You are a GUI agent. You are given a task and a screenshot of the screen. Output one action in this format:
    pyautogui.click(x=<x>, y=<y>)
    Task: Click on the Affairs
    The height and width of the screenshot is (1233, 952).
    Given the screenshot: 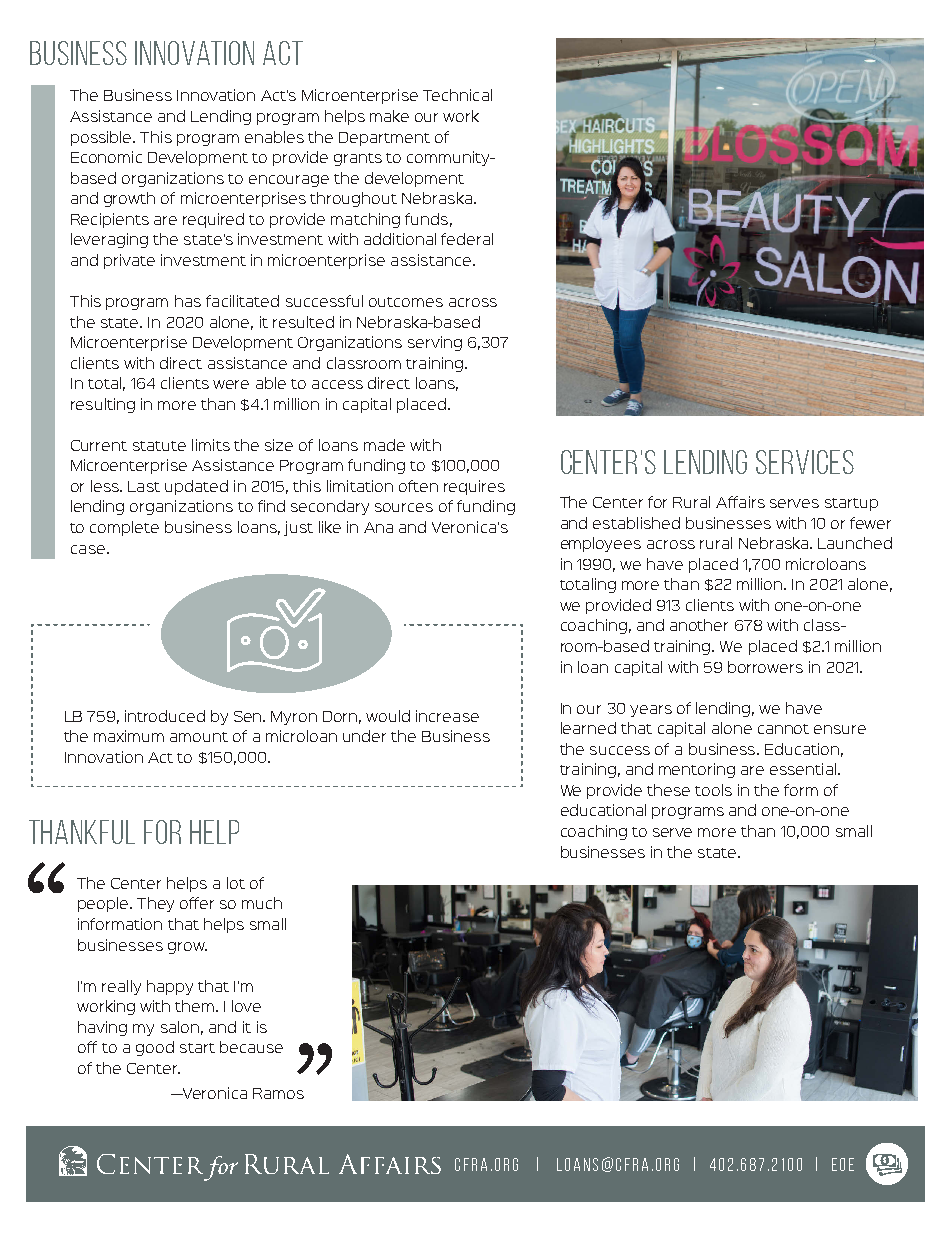 What is the action you would take?
    pyautogui.click(x=740, y=502)
